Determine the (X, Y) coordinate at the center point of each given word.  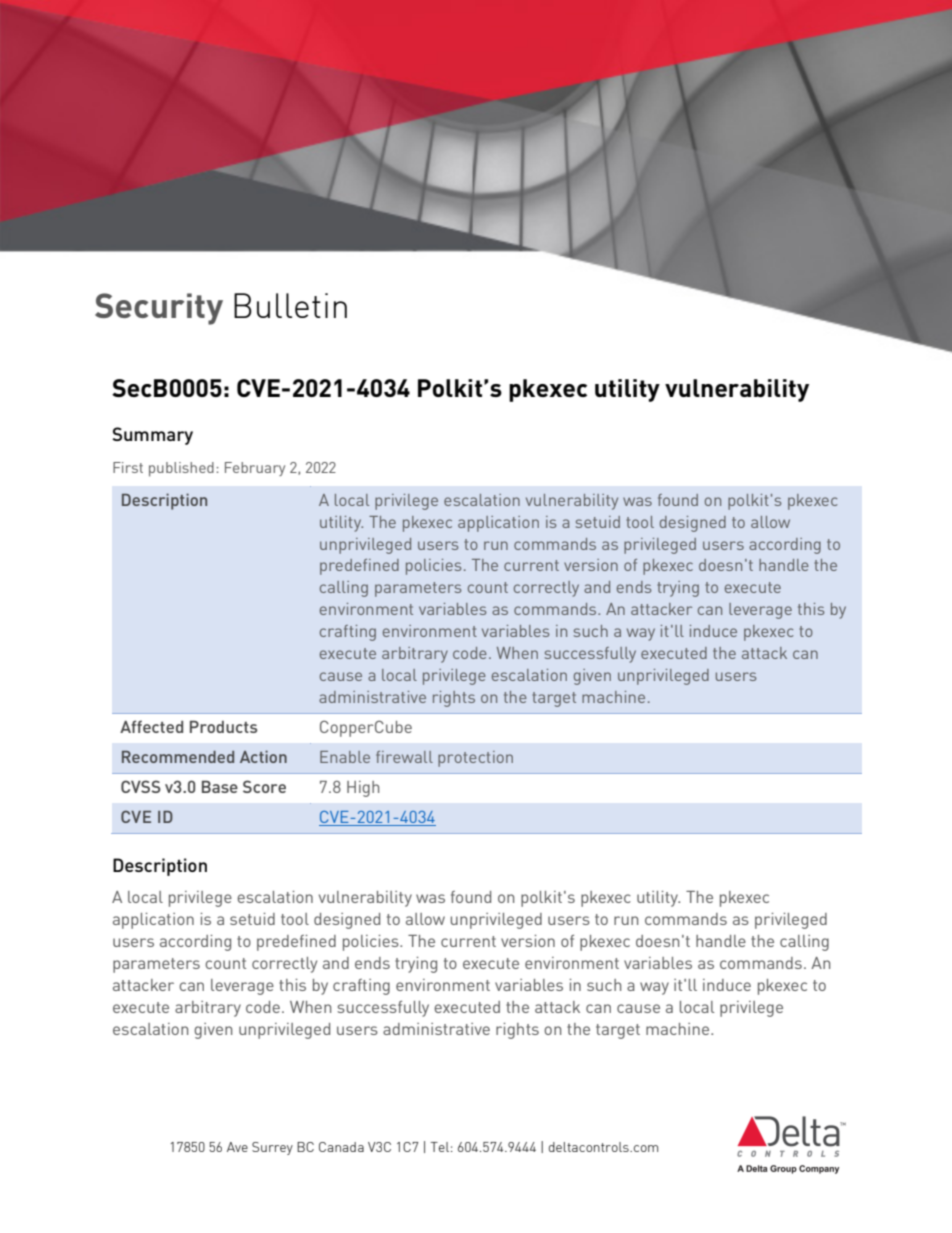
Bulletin (290, 305)
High (363, 789)
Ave (237, 1147)
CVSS (141, 786)
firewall (404, 757)
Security (159, 309)
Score (264, 786)
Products (223, 726)
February (255, 469)
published (181, 469)
